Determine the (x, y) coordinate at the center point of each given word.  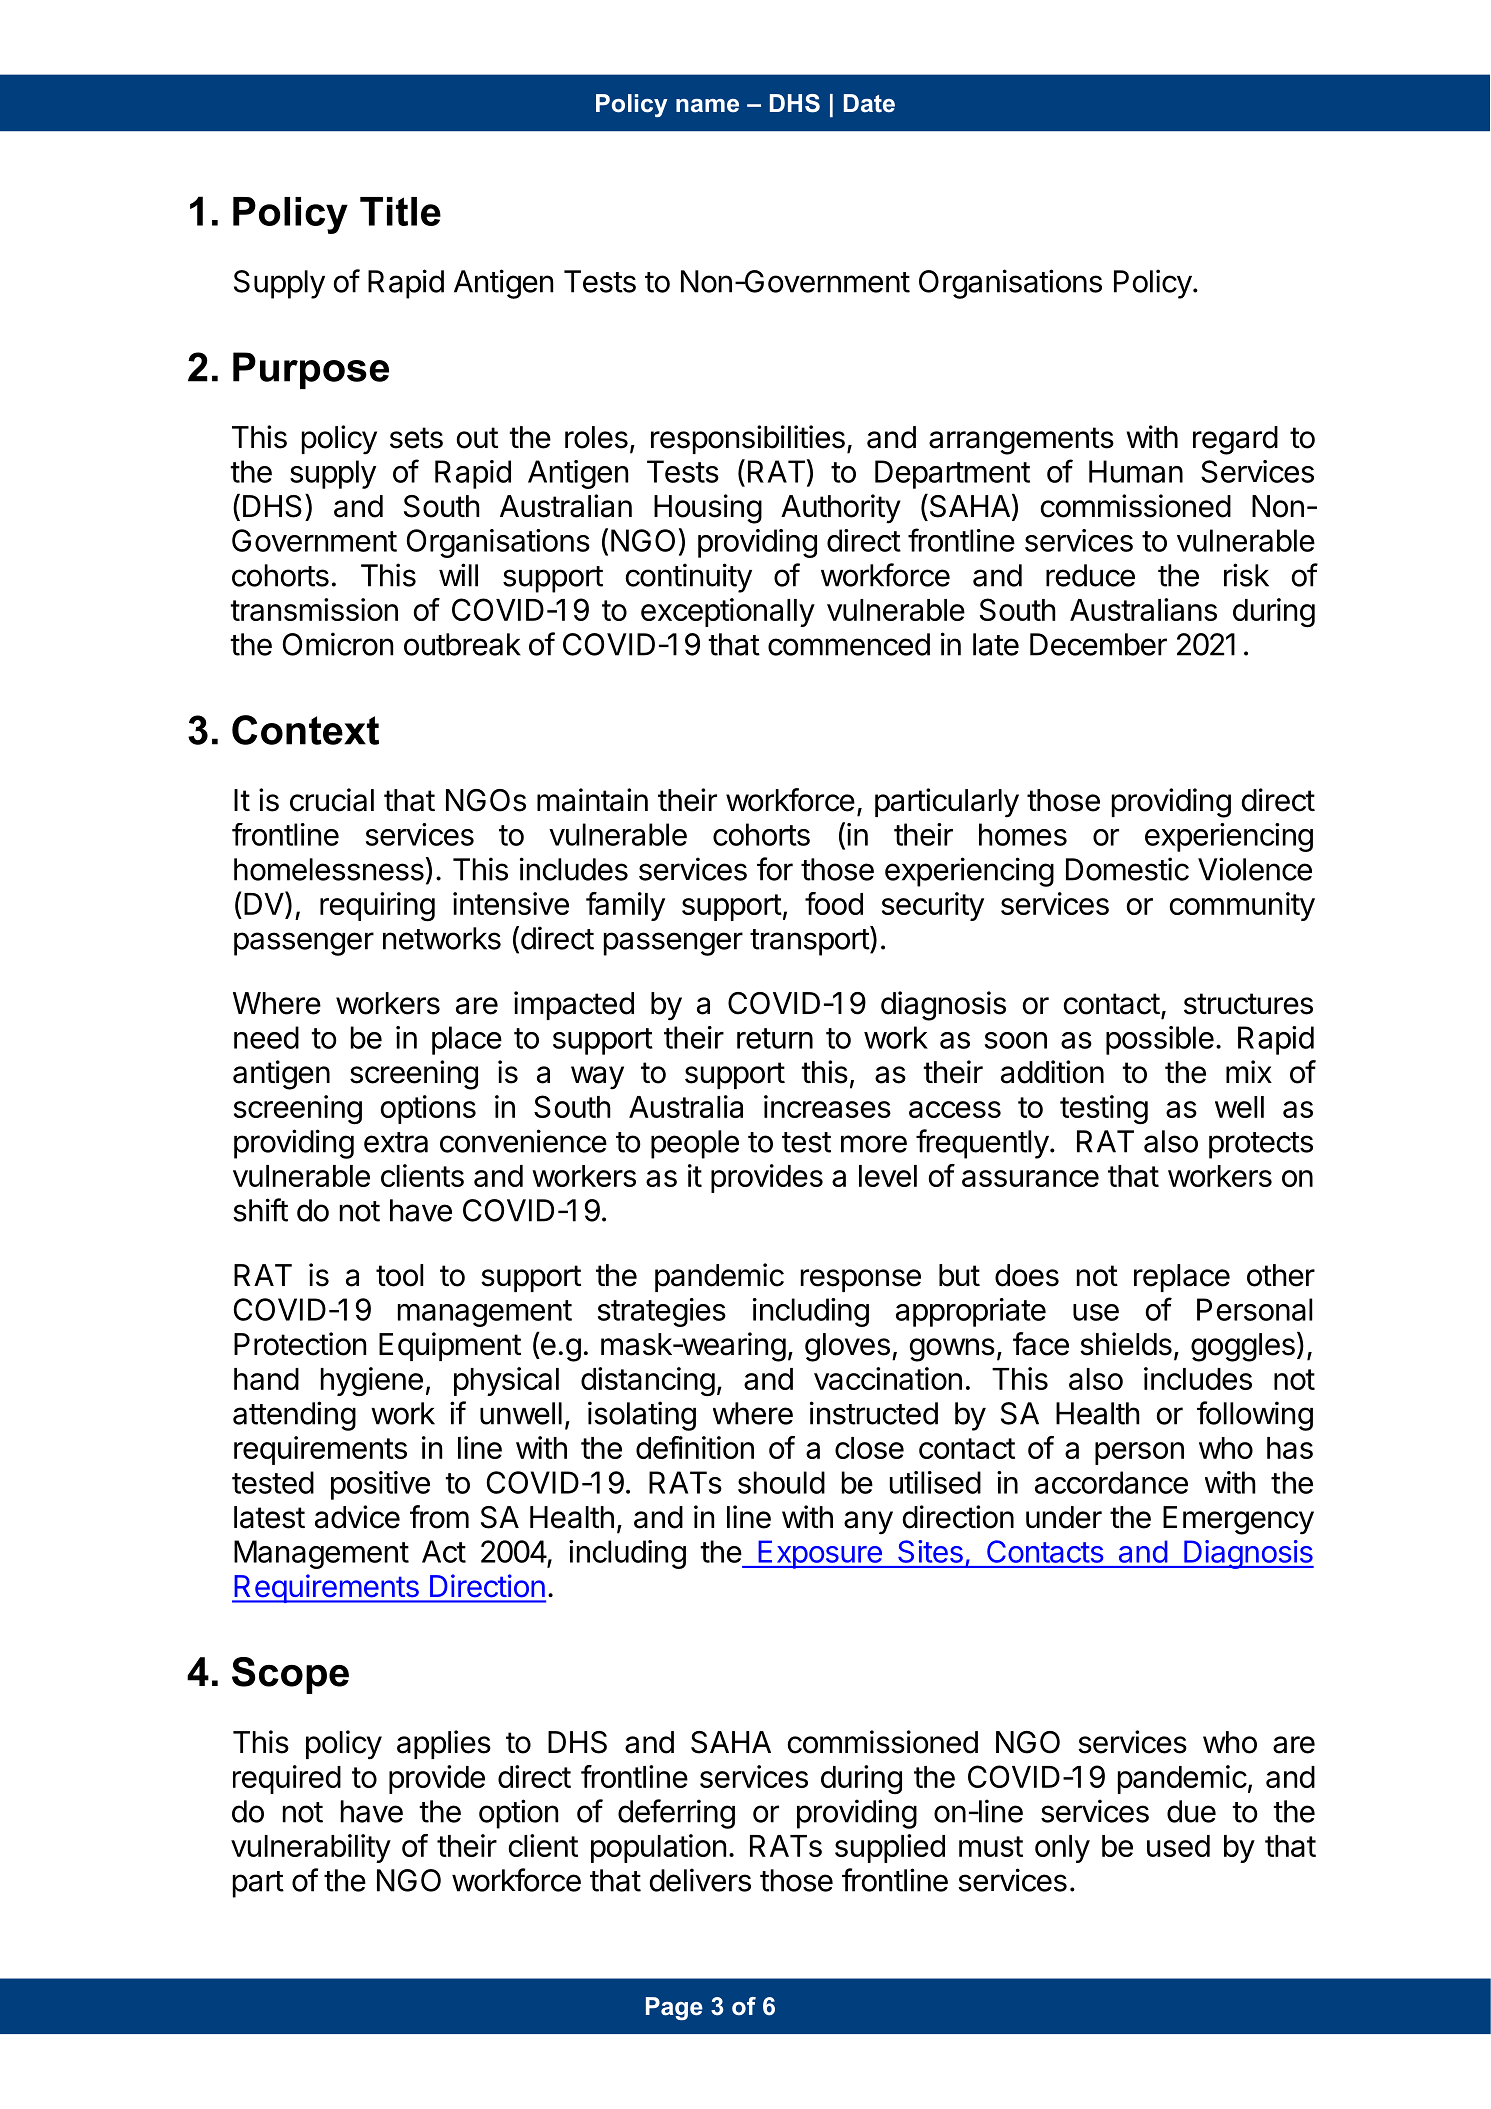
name (707, 106)
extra (396, 1142)
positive (380, 1485)
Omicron (338, 644)
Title (400, 211)
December (1098, 644)
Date (869, 103)
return (775, 1038)
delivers (700, 1880)
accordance (1111, 1482)
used (1178, 1846)
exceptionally (728, 612)
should (781, 1482)
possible (1160, 1040)
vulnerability (311, 1848)
